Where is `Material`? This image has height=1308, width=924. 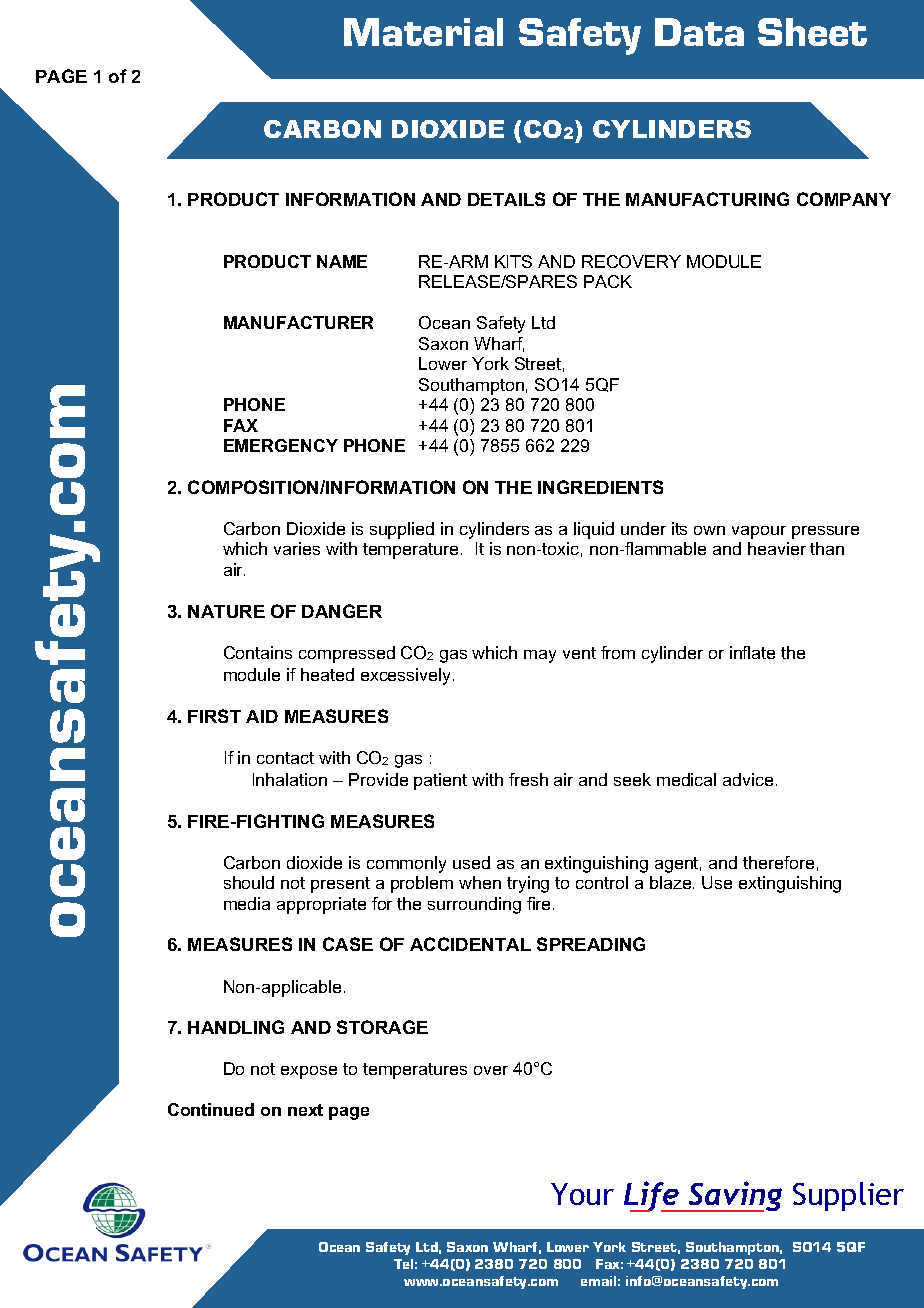 Material is located at coordinates (423, 32).
